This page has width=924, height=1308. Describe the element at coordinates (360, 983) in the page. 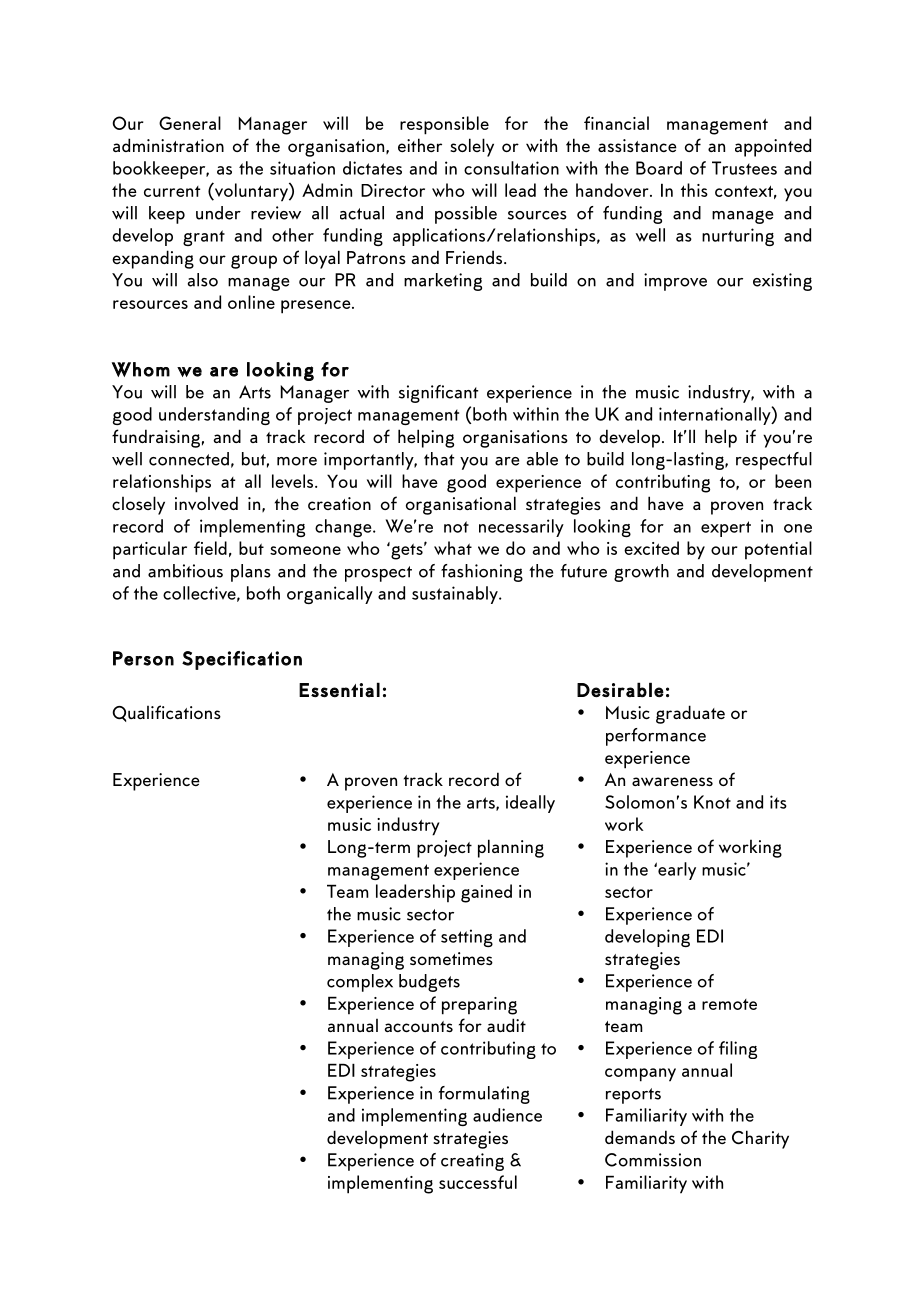

I see `complex` at that location.
